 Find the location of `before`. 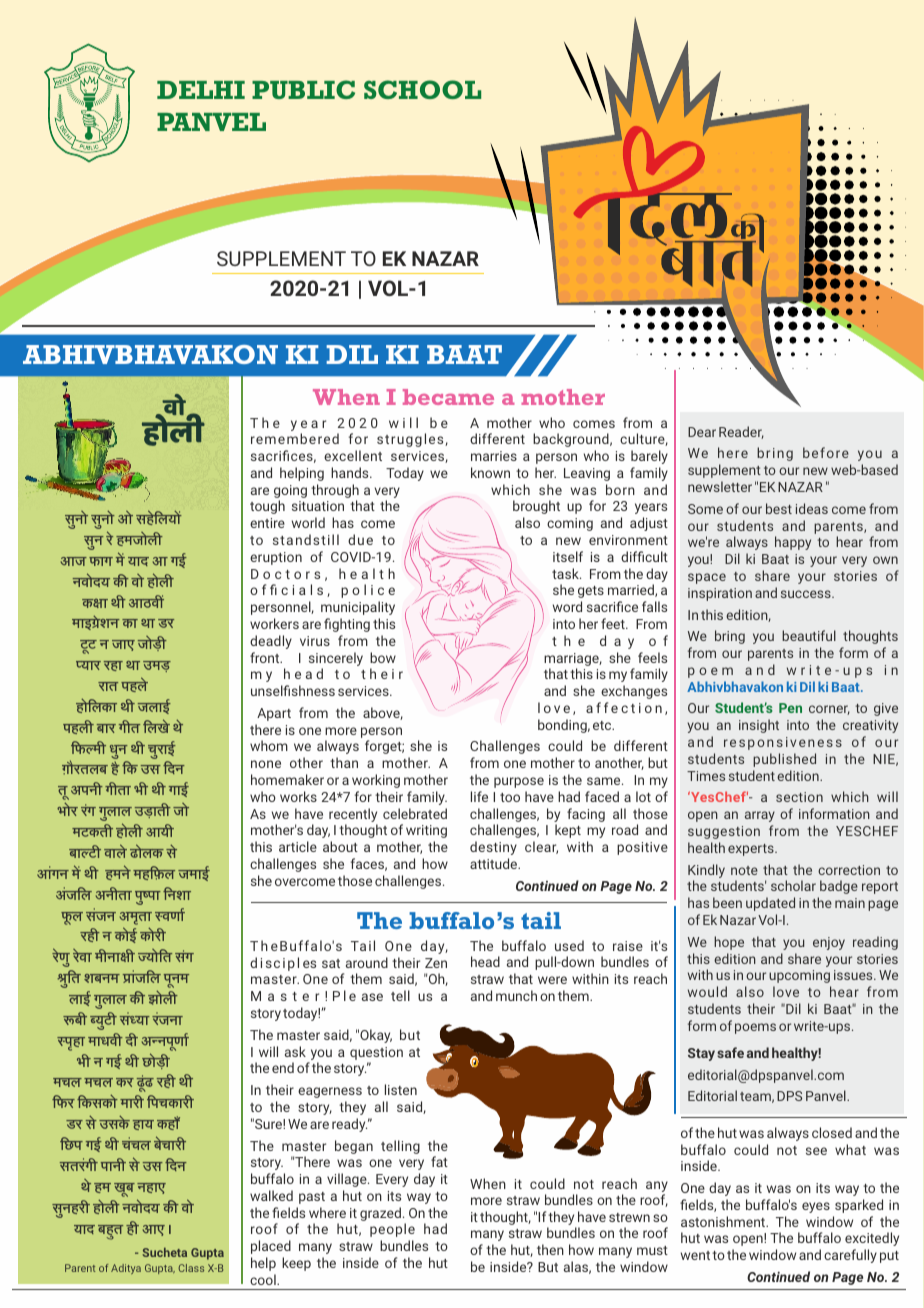

before is located at coordinates (826, 452).
